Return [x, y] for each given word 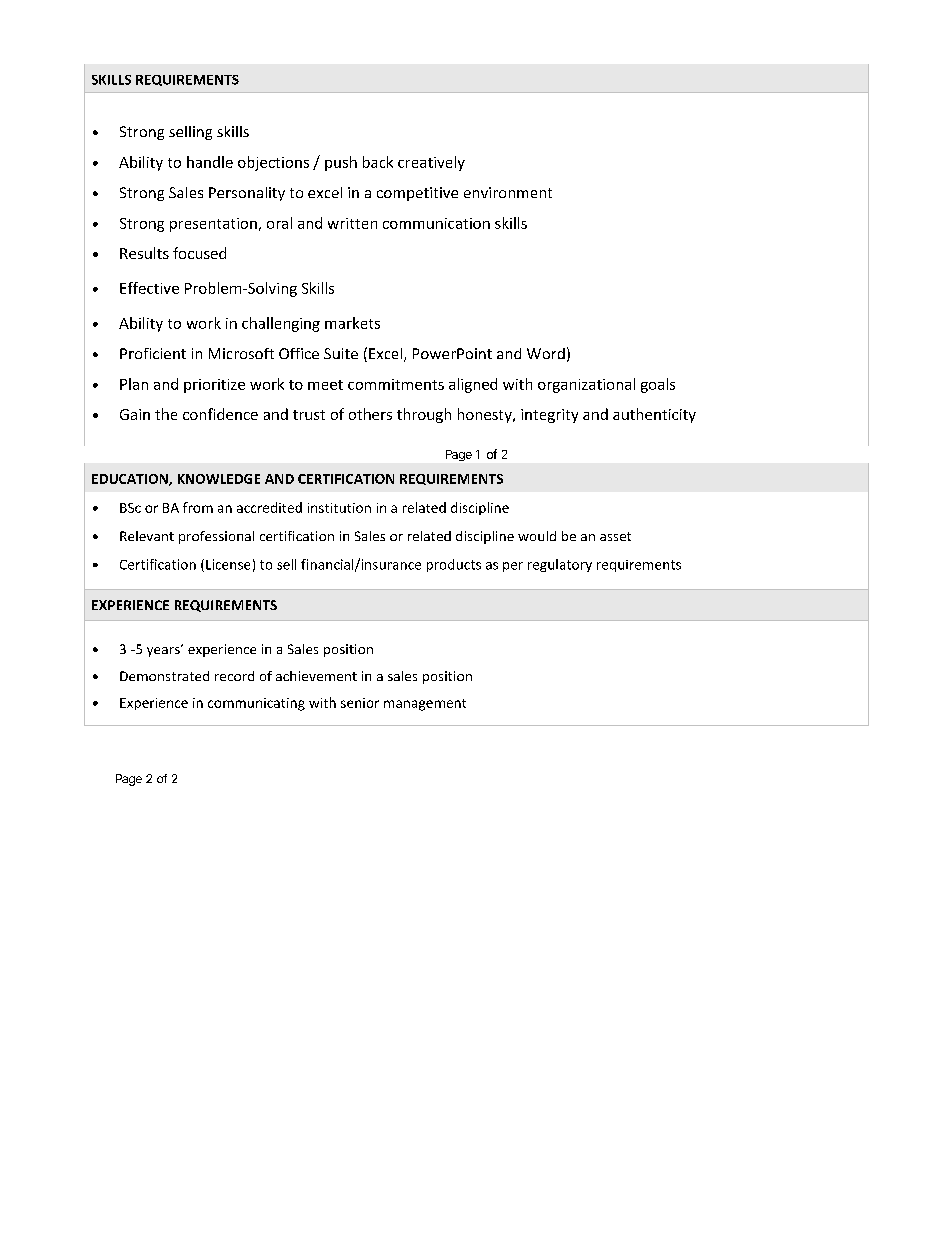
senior [360, 703]
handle [210, 162]
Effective [149, 288]
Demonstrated [164, 676]
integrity [549, 416]
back [378, 162]
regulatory [560, 565]
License [228, 564]
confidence [220, 414]
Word [546, 353]
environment [508, 192]
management [425, 705]
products [454, 565]
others [370, 414]
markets [352, 323]
